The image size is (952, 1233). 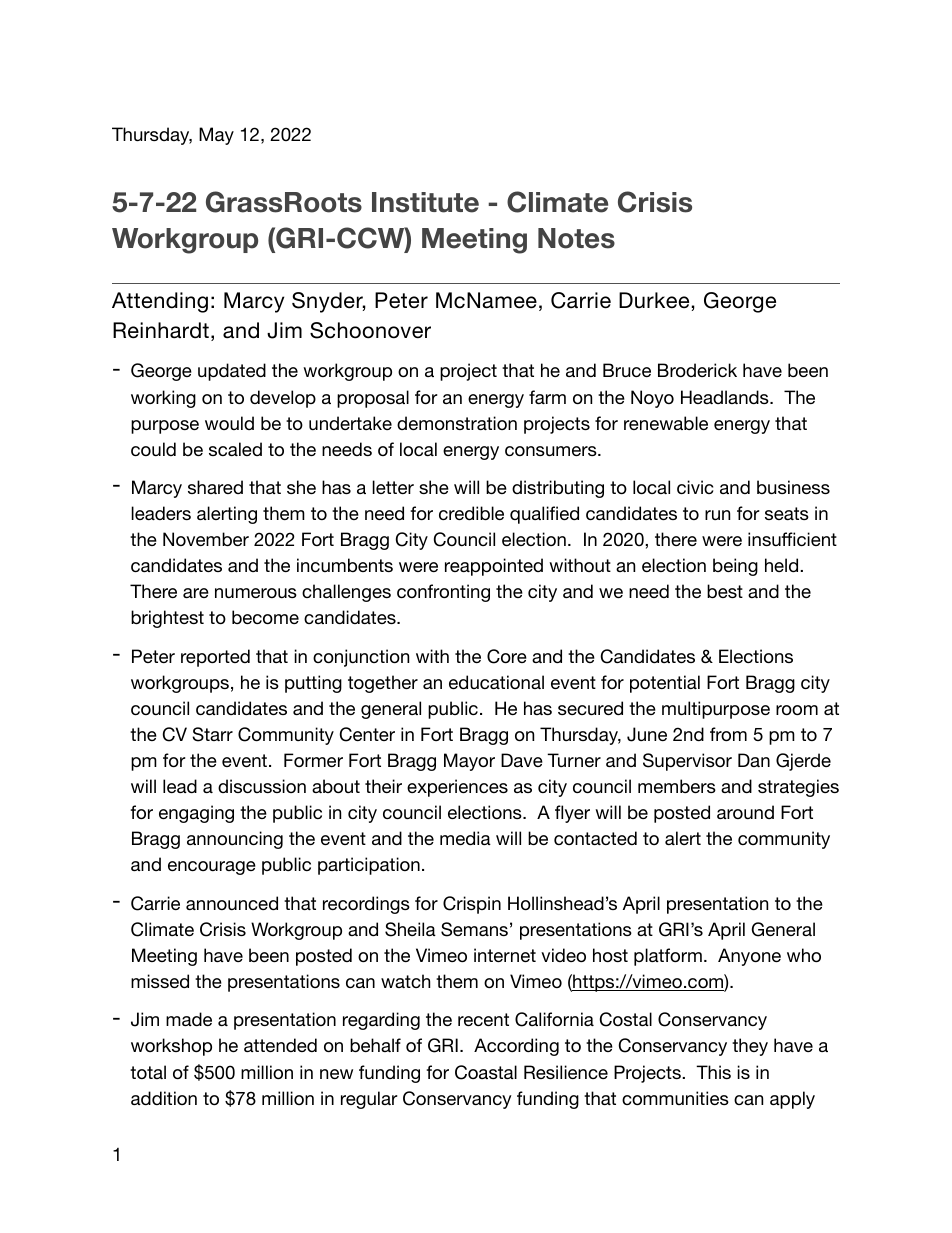 I want to click on discussion, so click(x=262, y=786).
